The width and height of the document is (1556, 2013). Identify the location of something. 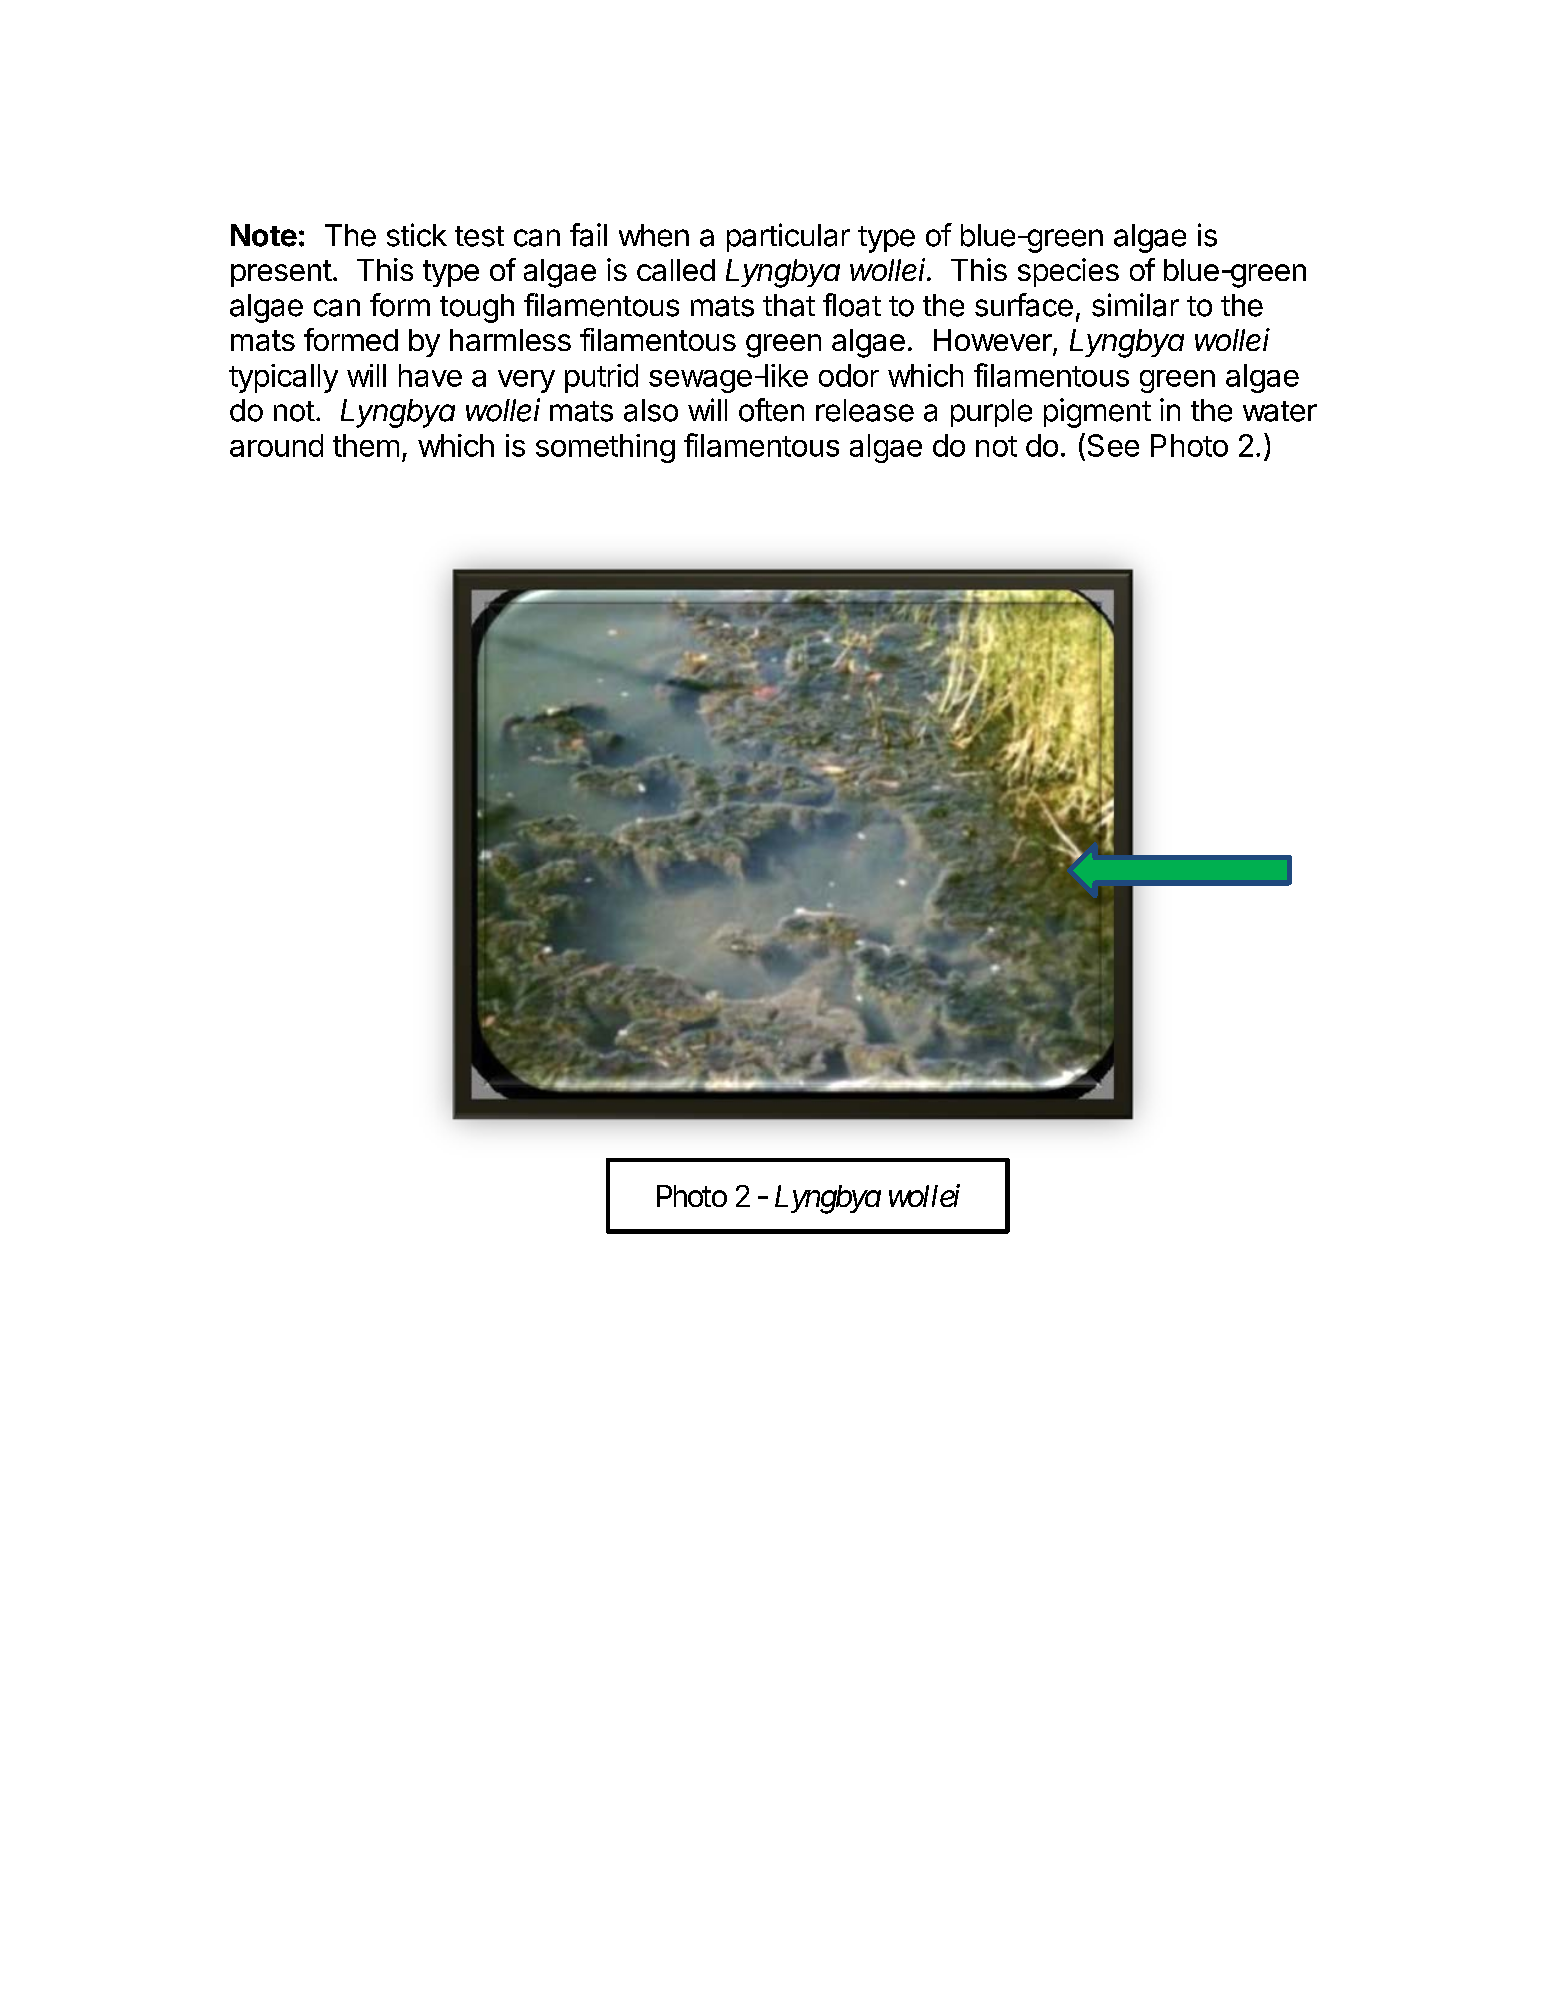
(605, 448).
